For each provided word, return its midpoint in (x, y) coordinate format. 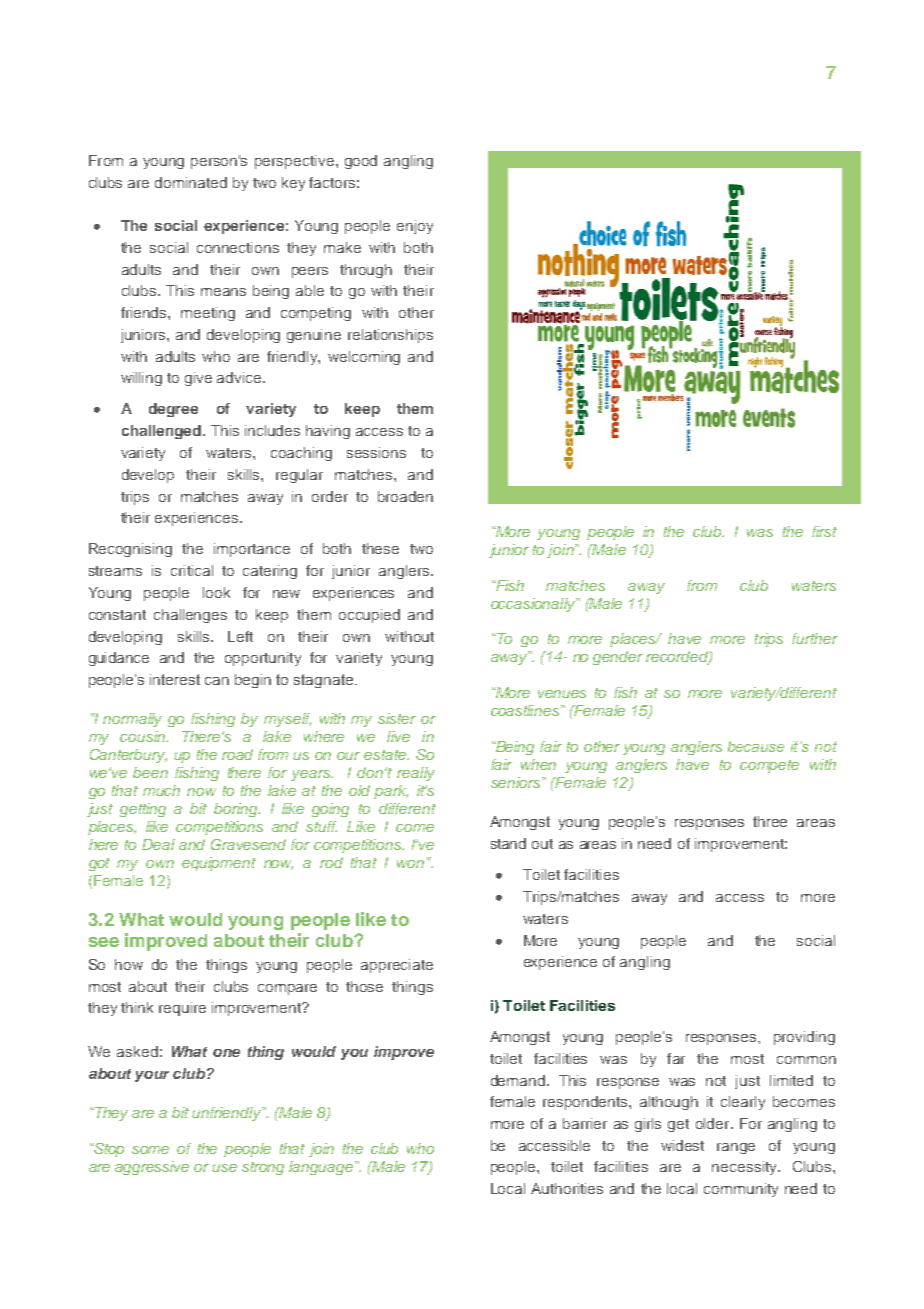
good (361, 162)
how (129, 964)
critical (192, 570)
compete (769, 766)
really (416, 774)
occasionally (534, 605)
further (815, 638)
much (161, 790)
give (198, 379)
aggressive (152, 1168)
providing (804, 1038)
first (824, 531)
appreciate (397, 966)
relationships (390, 336)
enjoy (415, 227)
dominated (191, 182)
